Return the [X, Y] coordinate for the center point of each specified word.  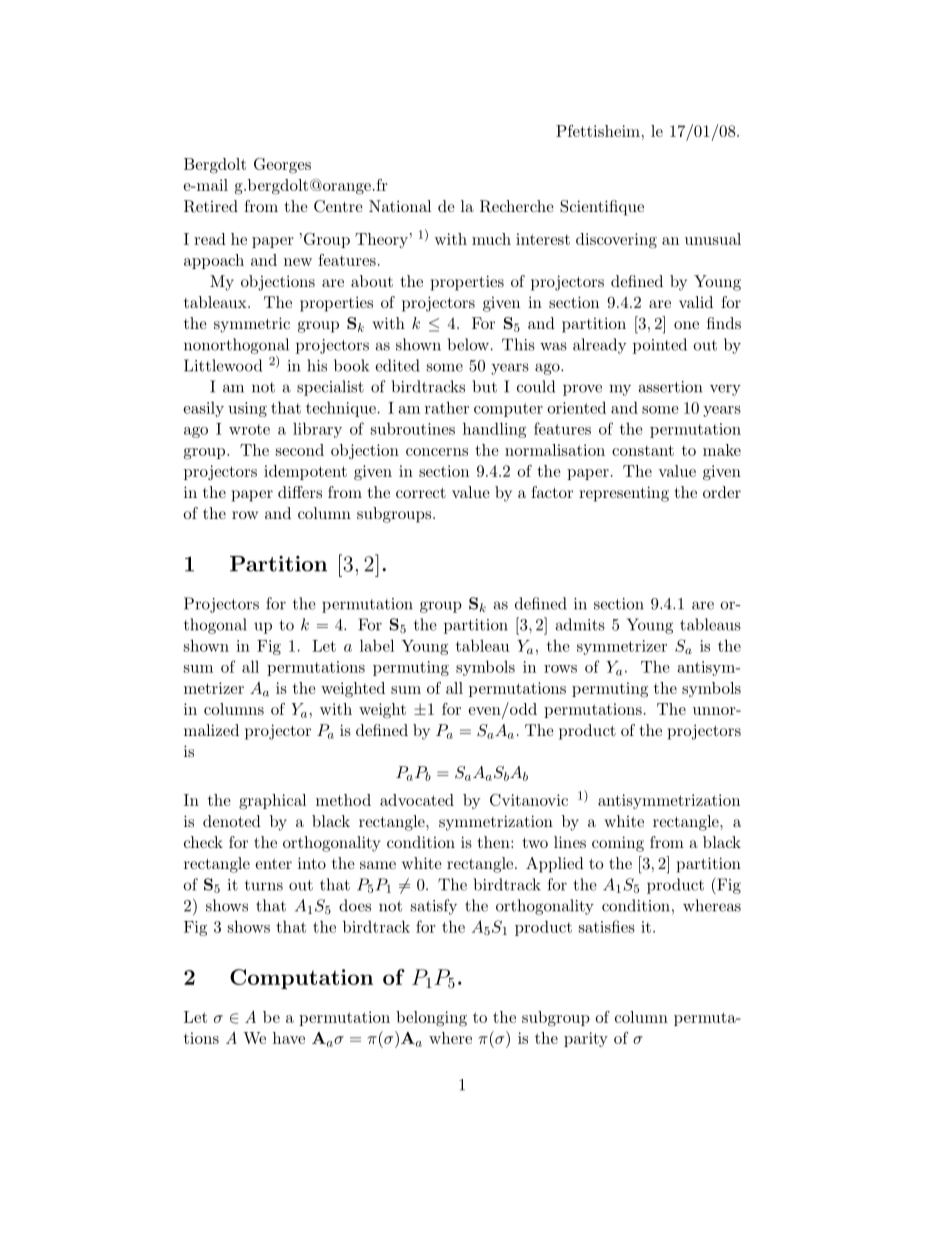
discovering [616, 241]
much [491, 239]
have [289, 1038]
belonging [431, 1019]
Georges [282, 166]
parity [586, 1039]
